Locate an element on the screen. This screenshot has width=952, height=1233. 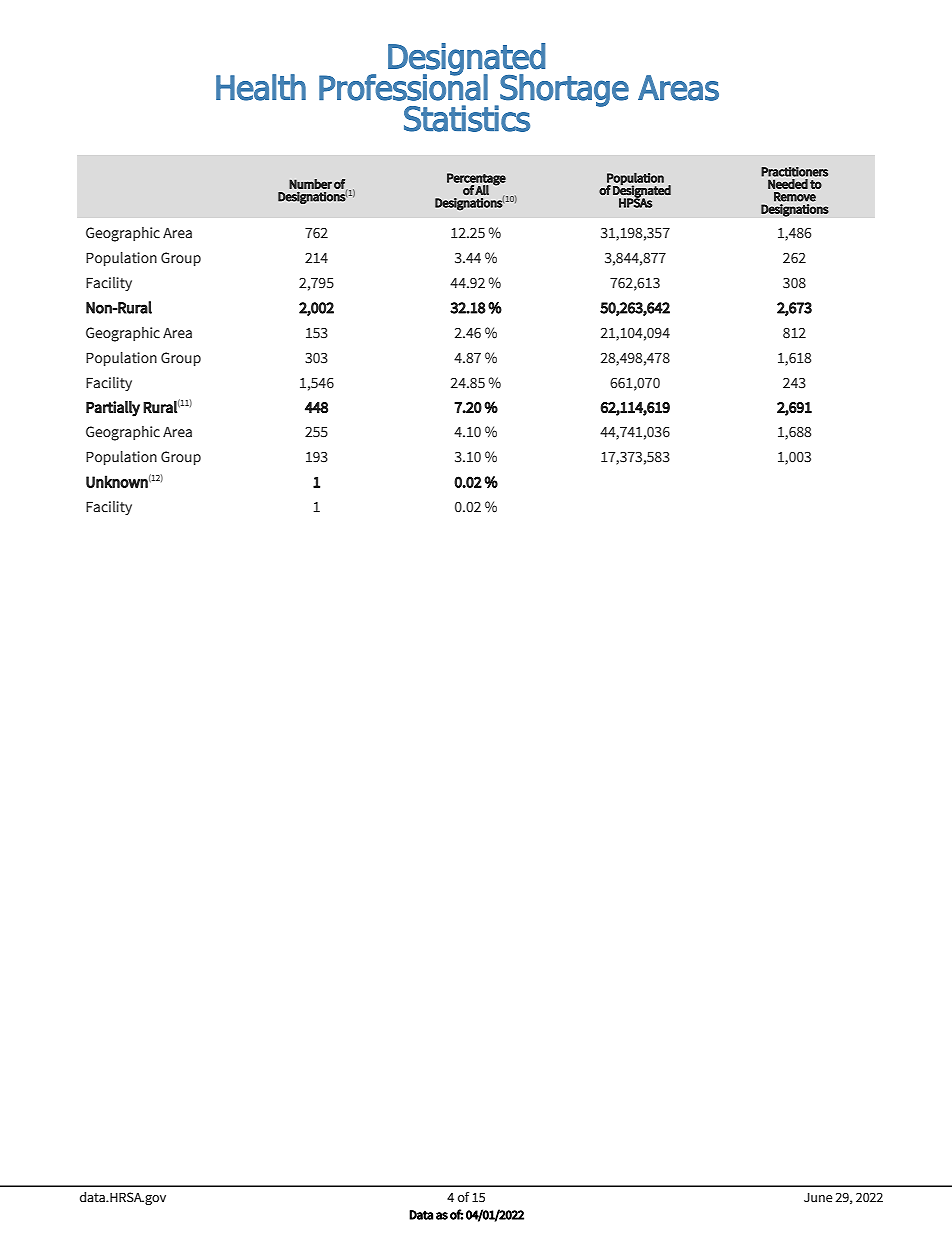
Health is located at coordinates (261, 87).
